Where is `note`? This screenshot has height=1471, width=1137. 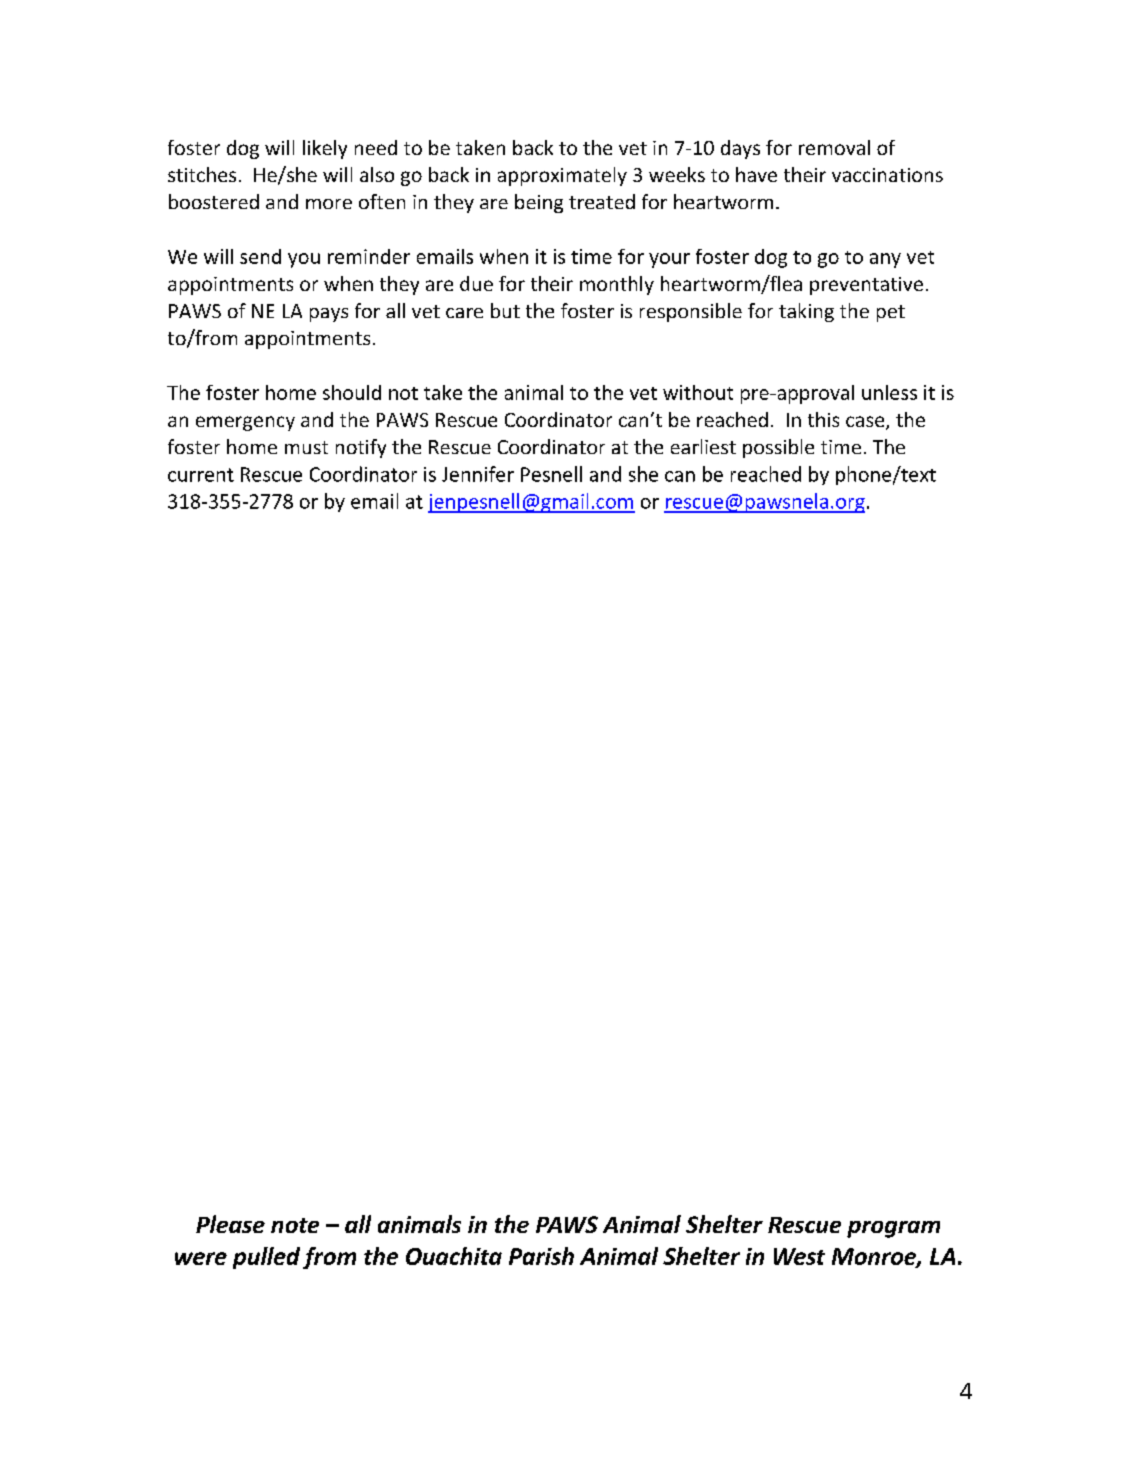 note is located at coordinates (295, 1225).
